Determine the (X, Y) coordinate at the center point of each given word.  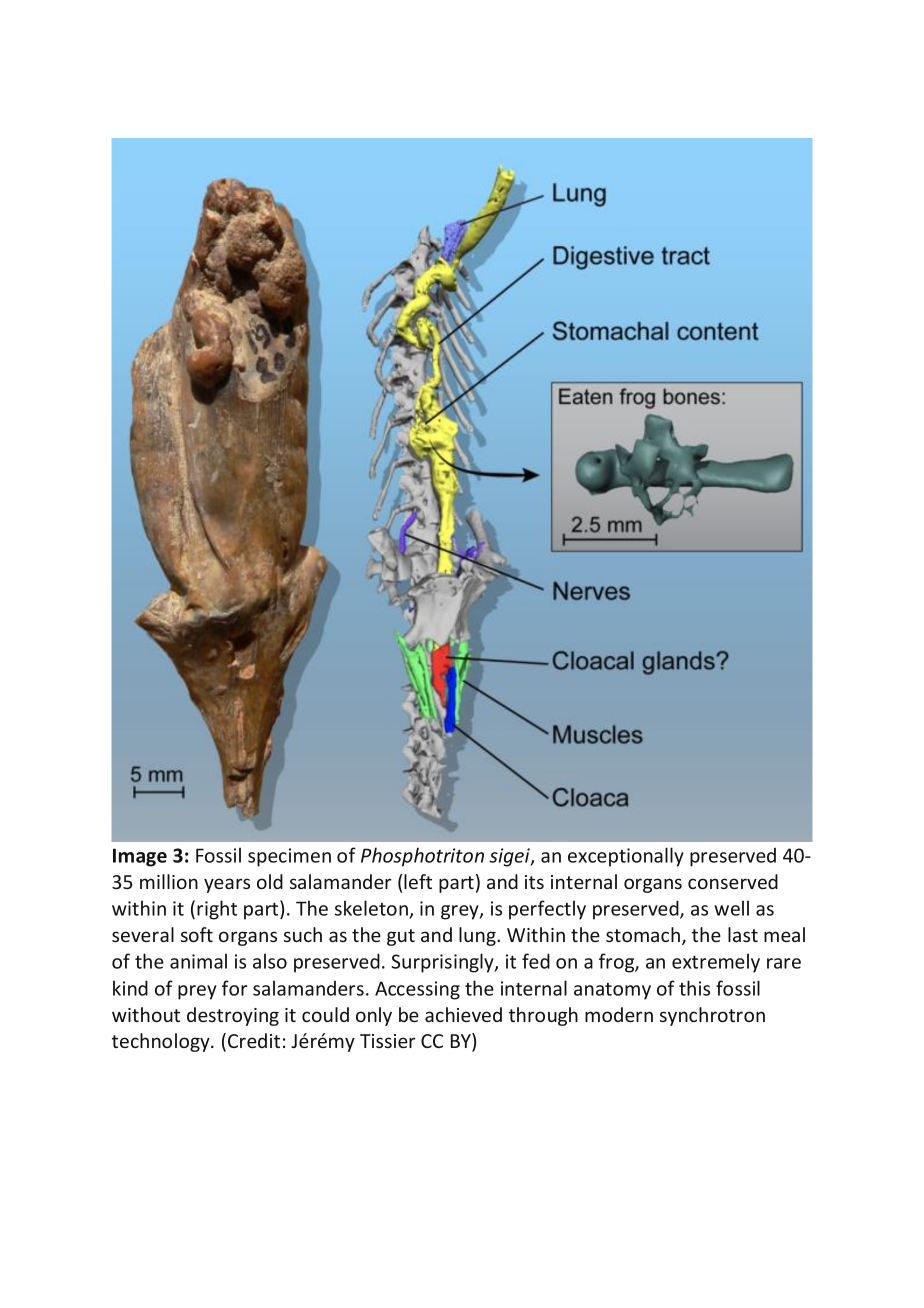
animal (198, 961)
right (217, 910)
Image (140, 857)
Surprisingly (443, 963)
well (731, 908)
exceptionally (626, 857)
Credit (254, 1040)
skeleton (371, 908)
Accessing (417, 990)
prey (197, 992)
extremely (716, 963)
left (418, 881)
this (694, 988)
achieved (463, 1014)
